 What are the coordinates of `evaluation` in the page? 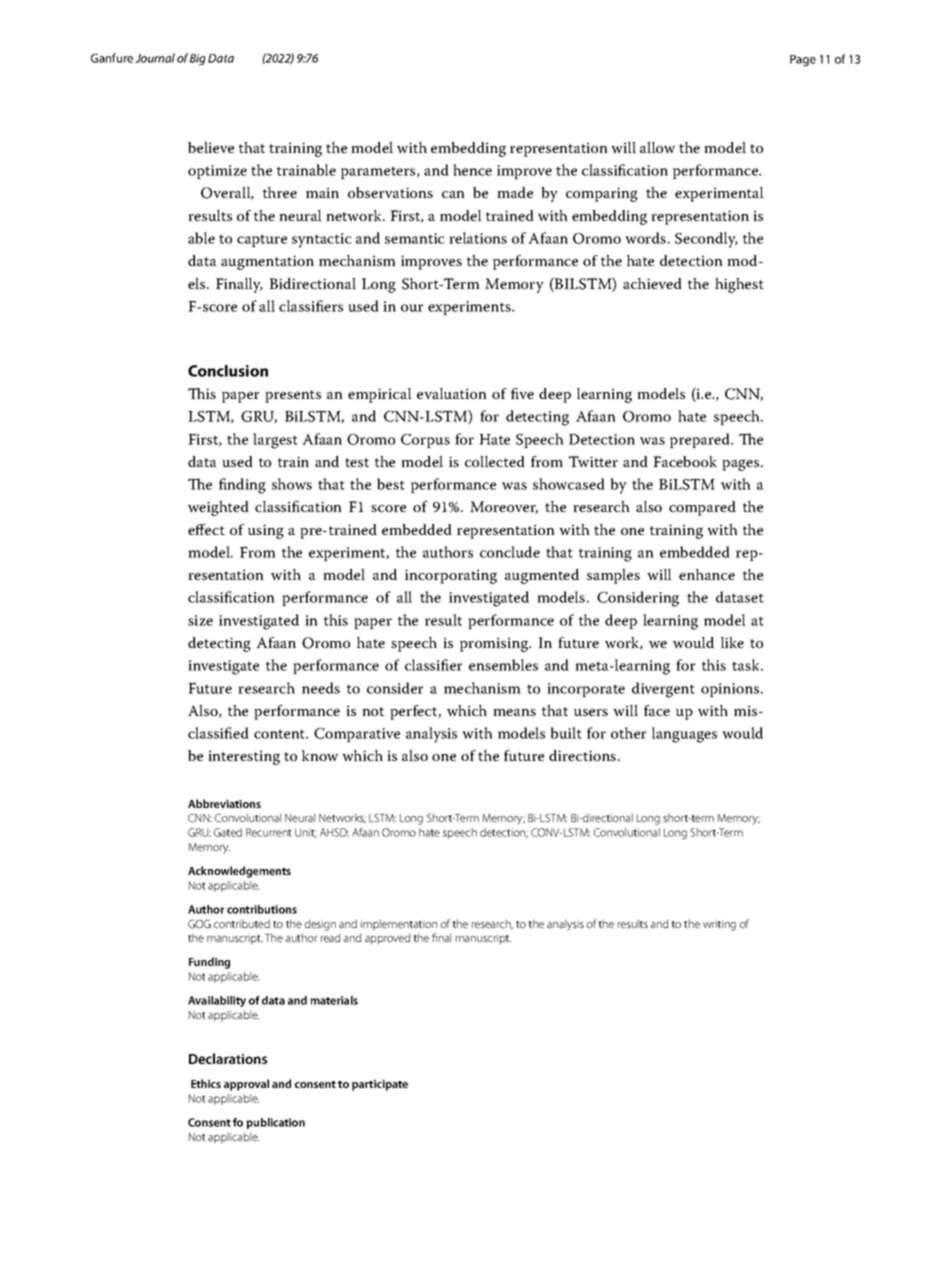 It's located at (452, 393).
